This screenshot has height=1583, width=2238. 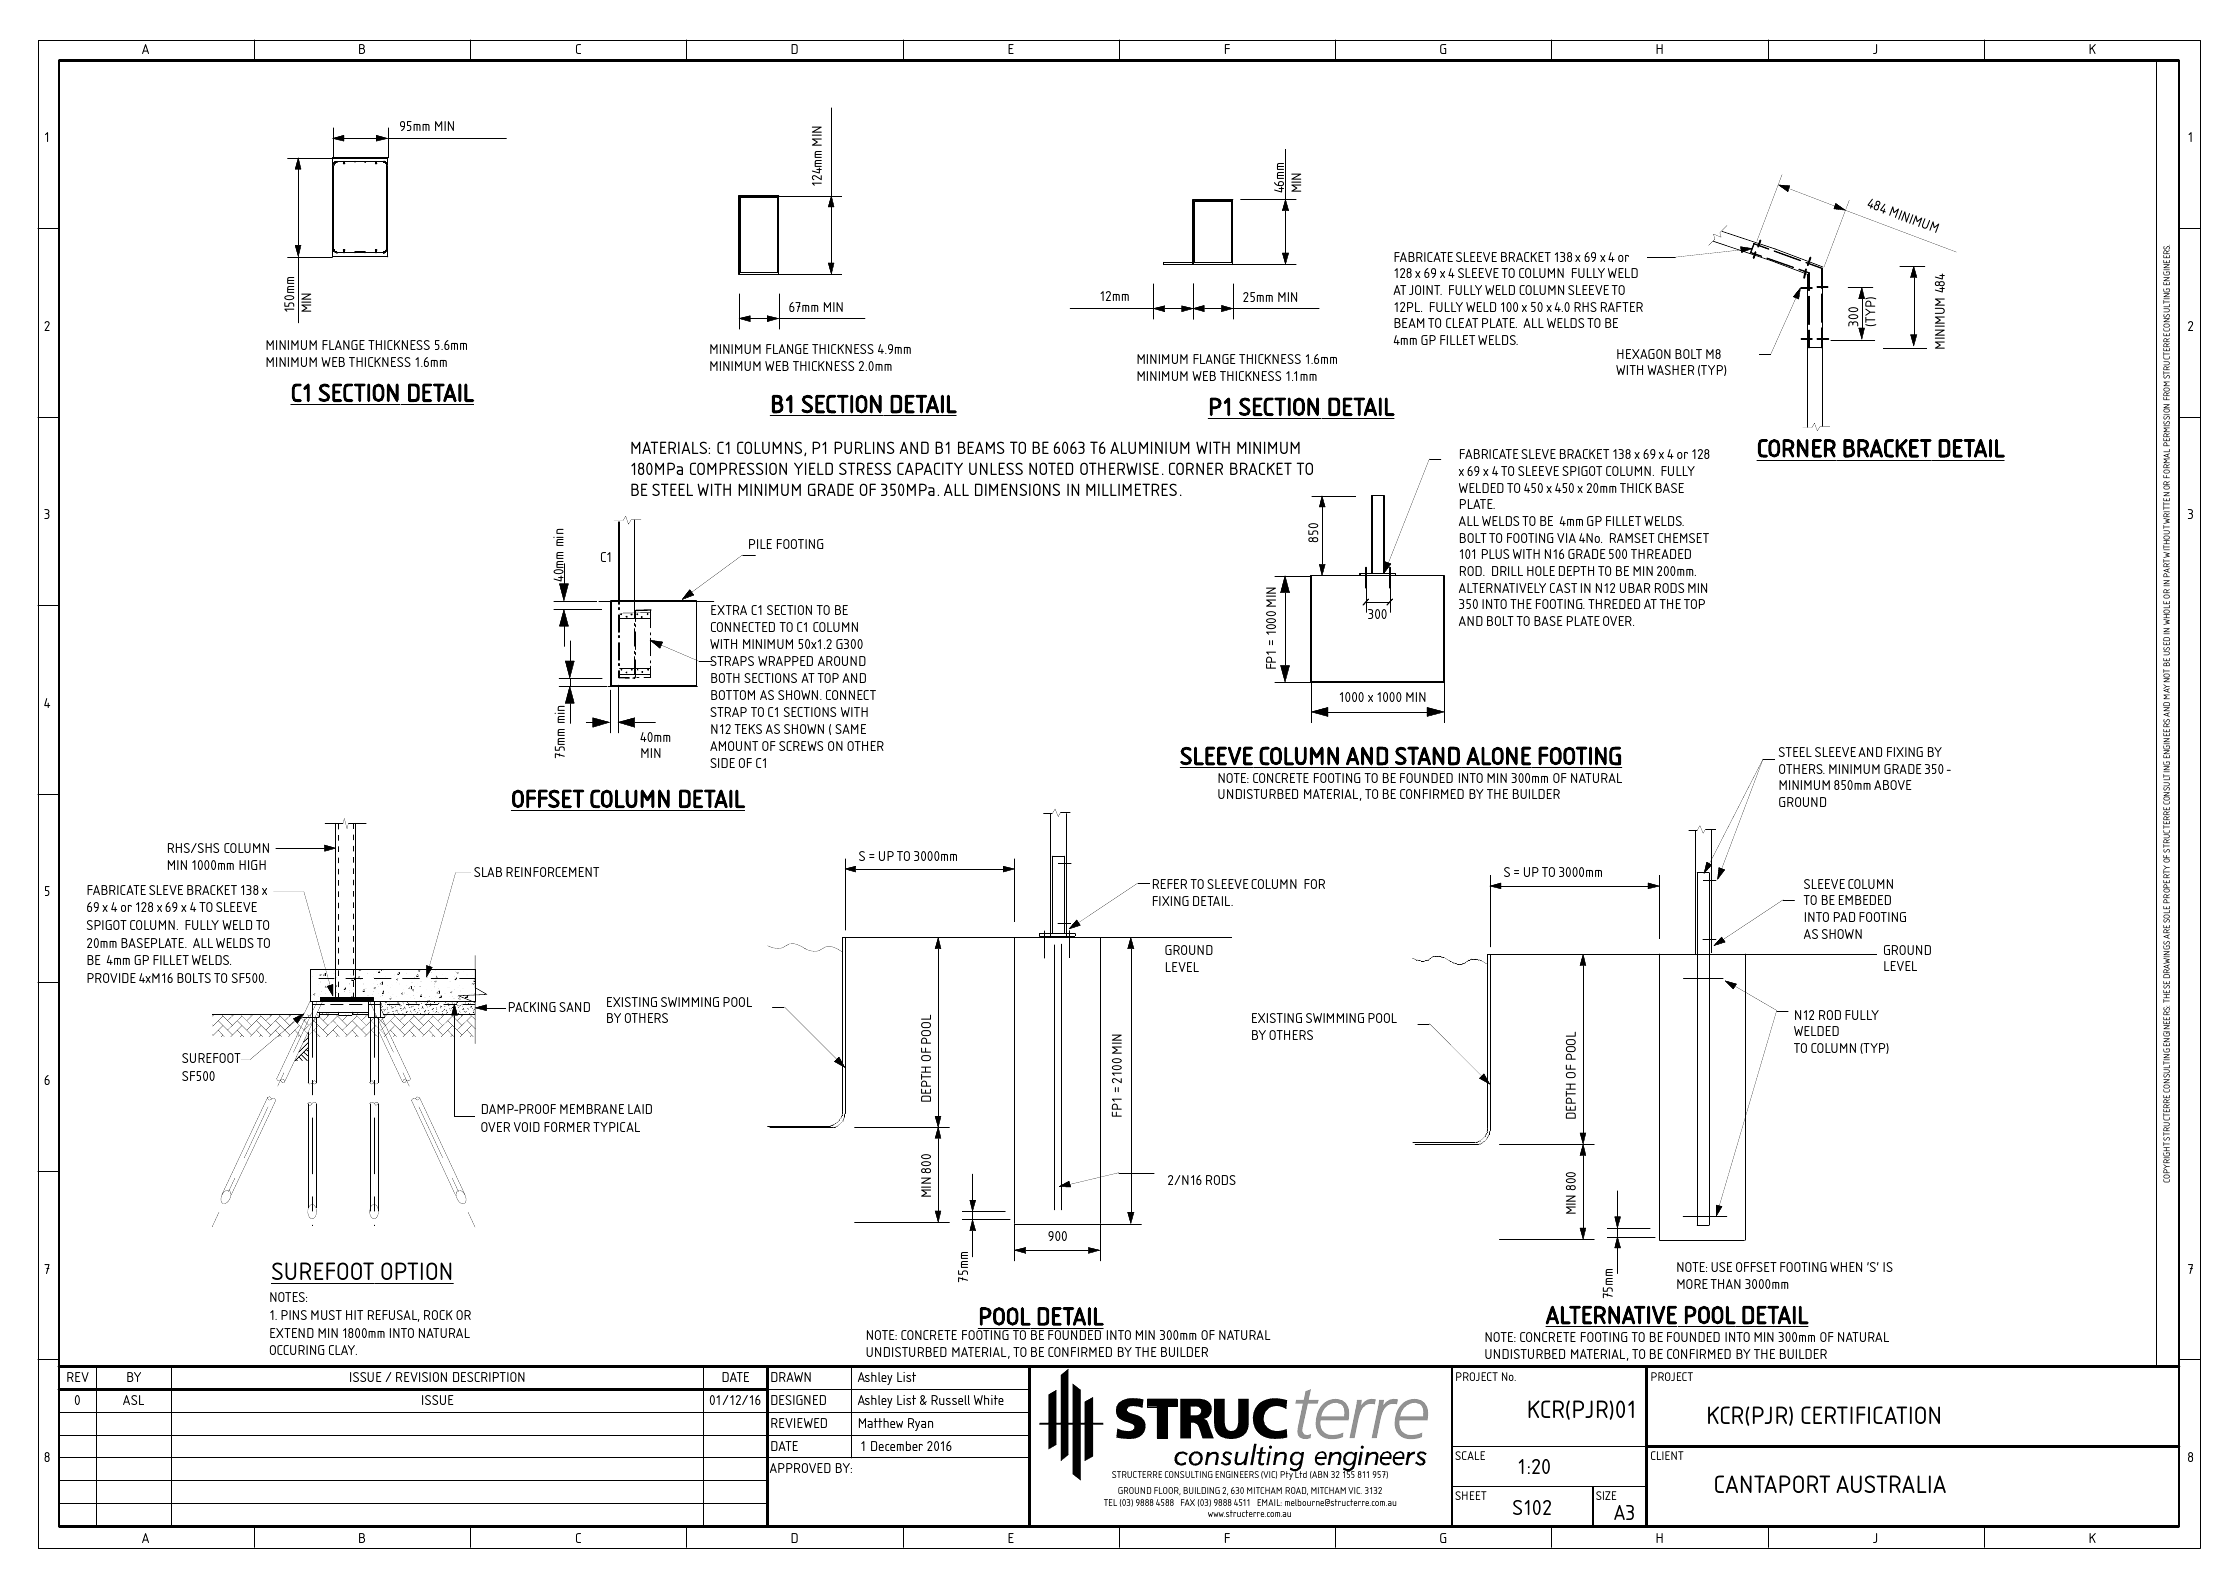 What do you see at coordinates (725, 678) in the screenshot?
I see `BOTH` at bounding box center [725, 678].
